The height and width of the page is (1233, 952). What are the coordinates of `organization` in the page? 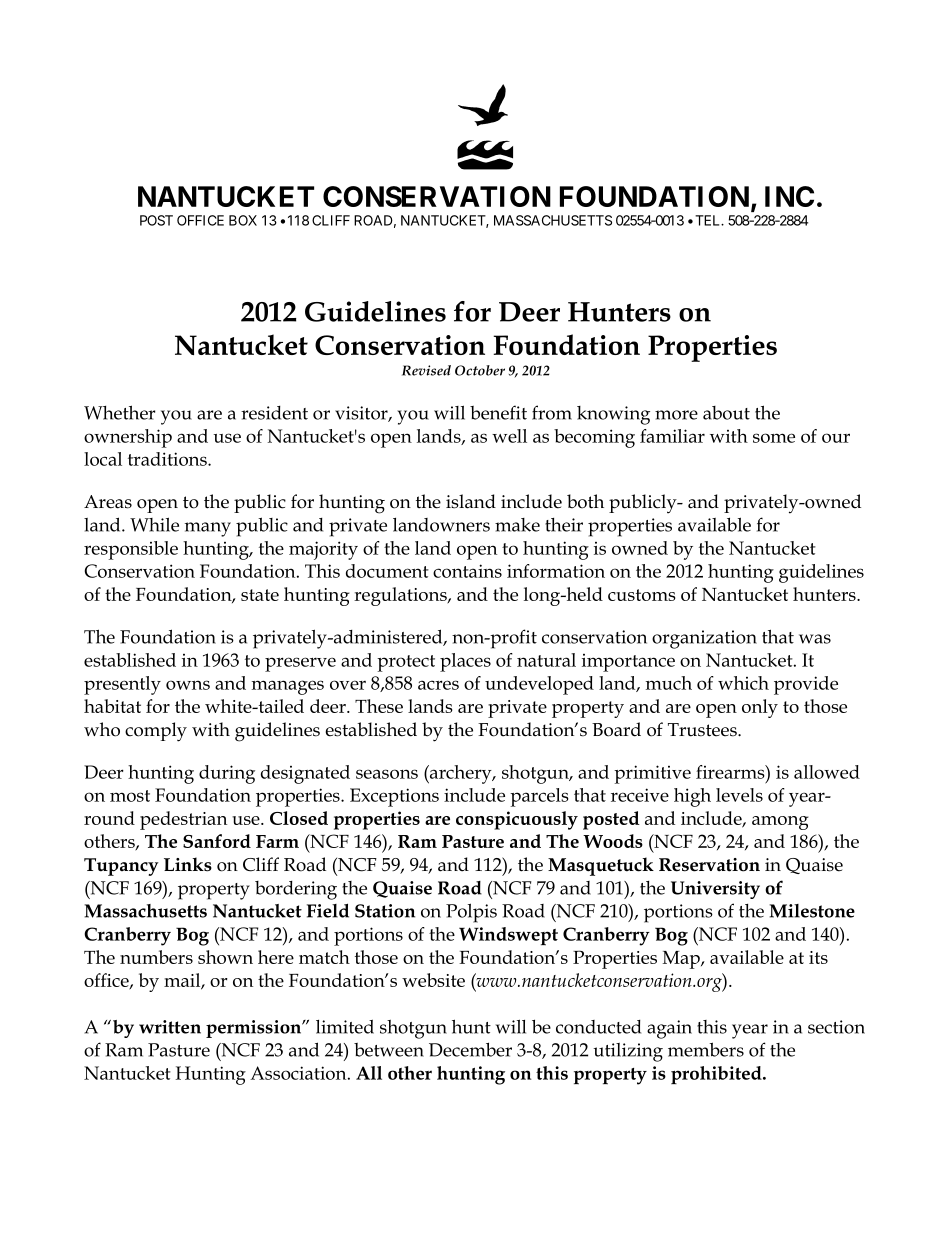 It's located at (704, 639).
